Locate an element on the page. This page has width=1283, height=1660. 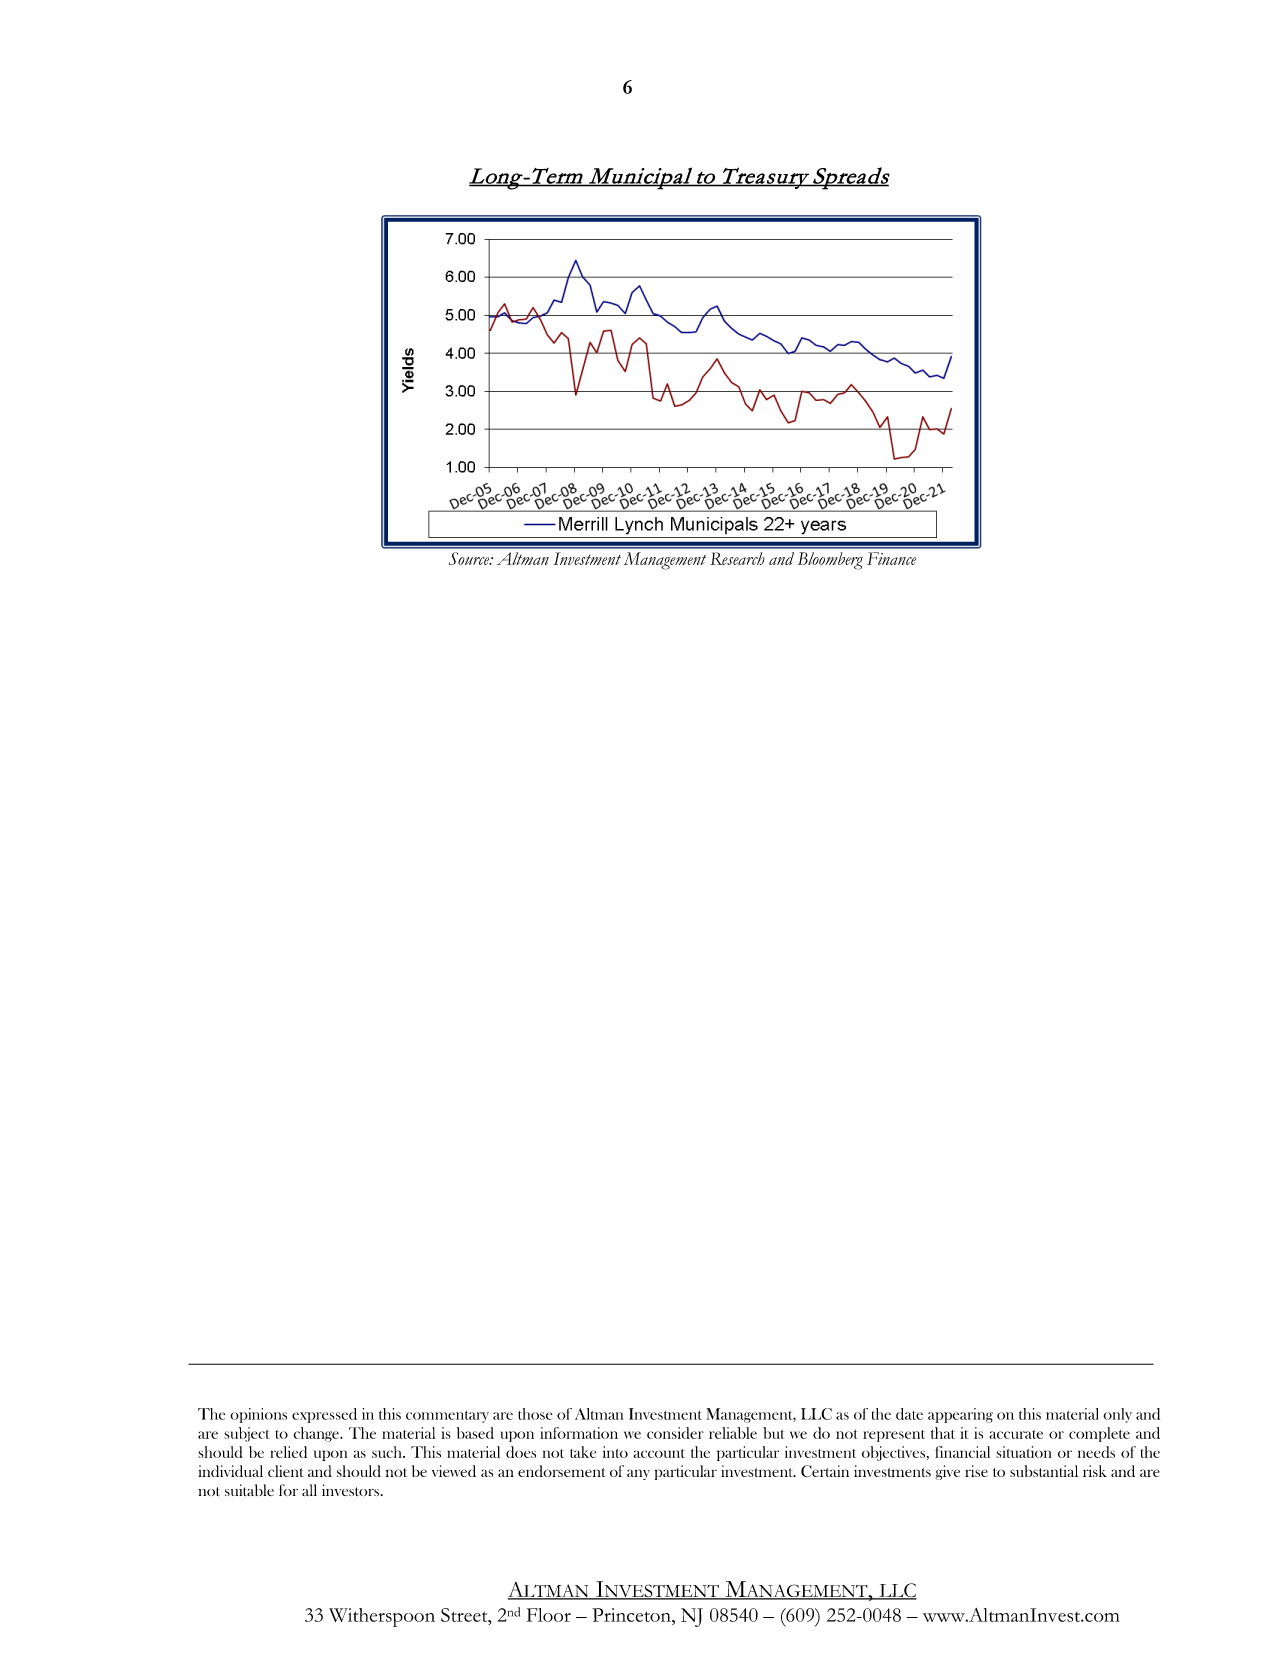
consider is located at coordinates (675, 1433).
